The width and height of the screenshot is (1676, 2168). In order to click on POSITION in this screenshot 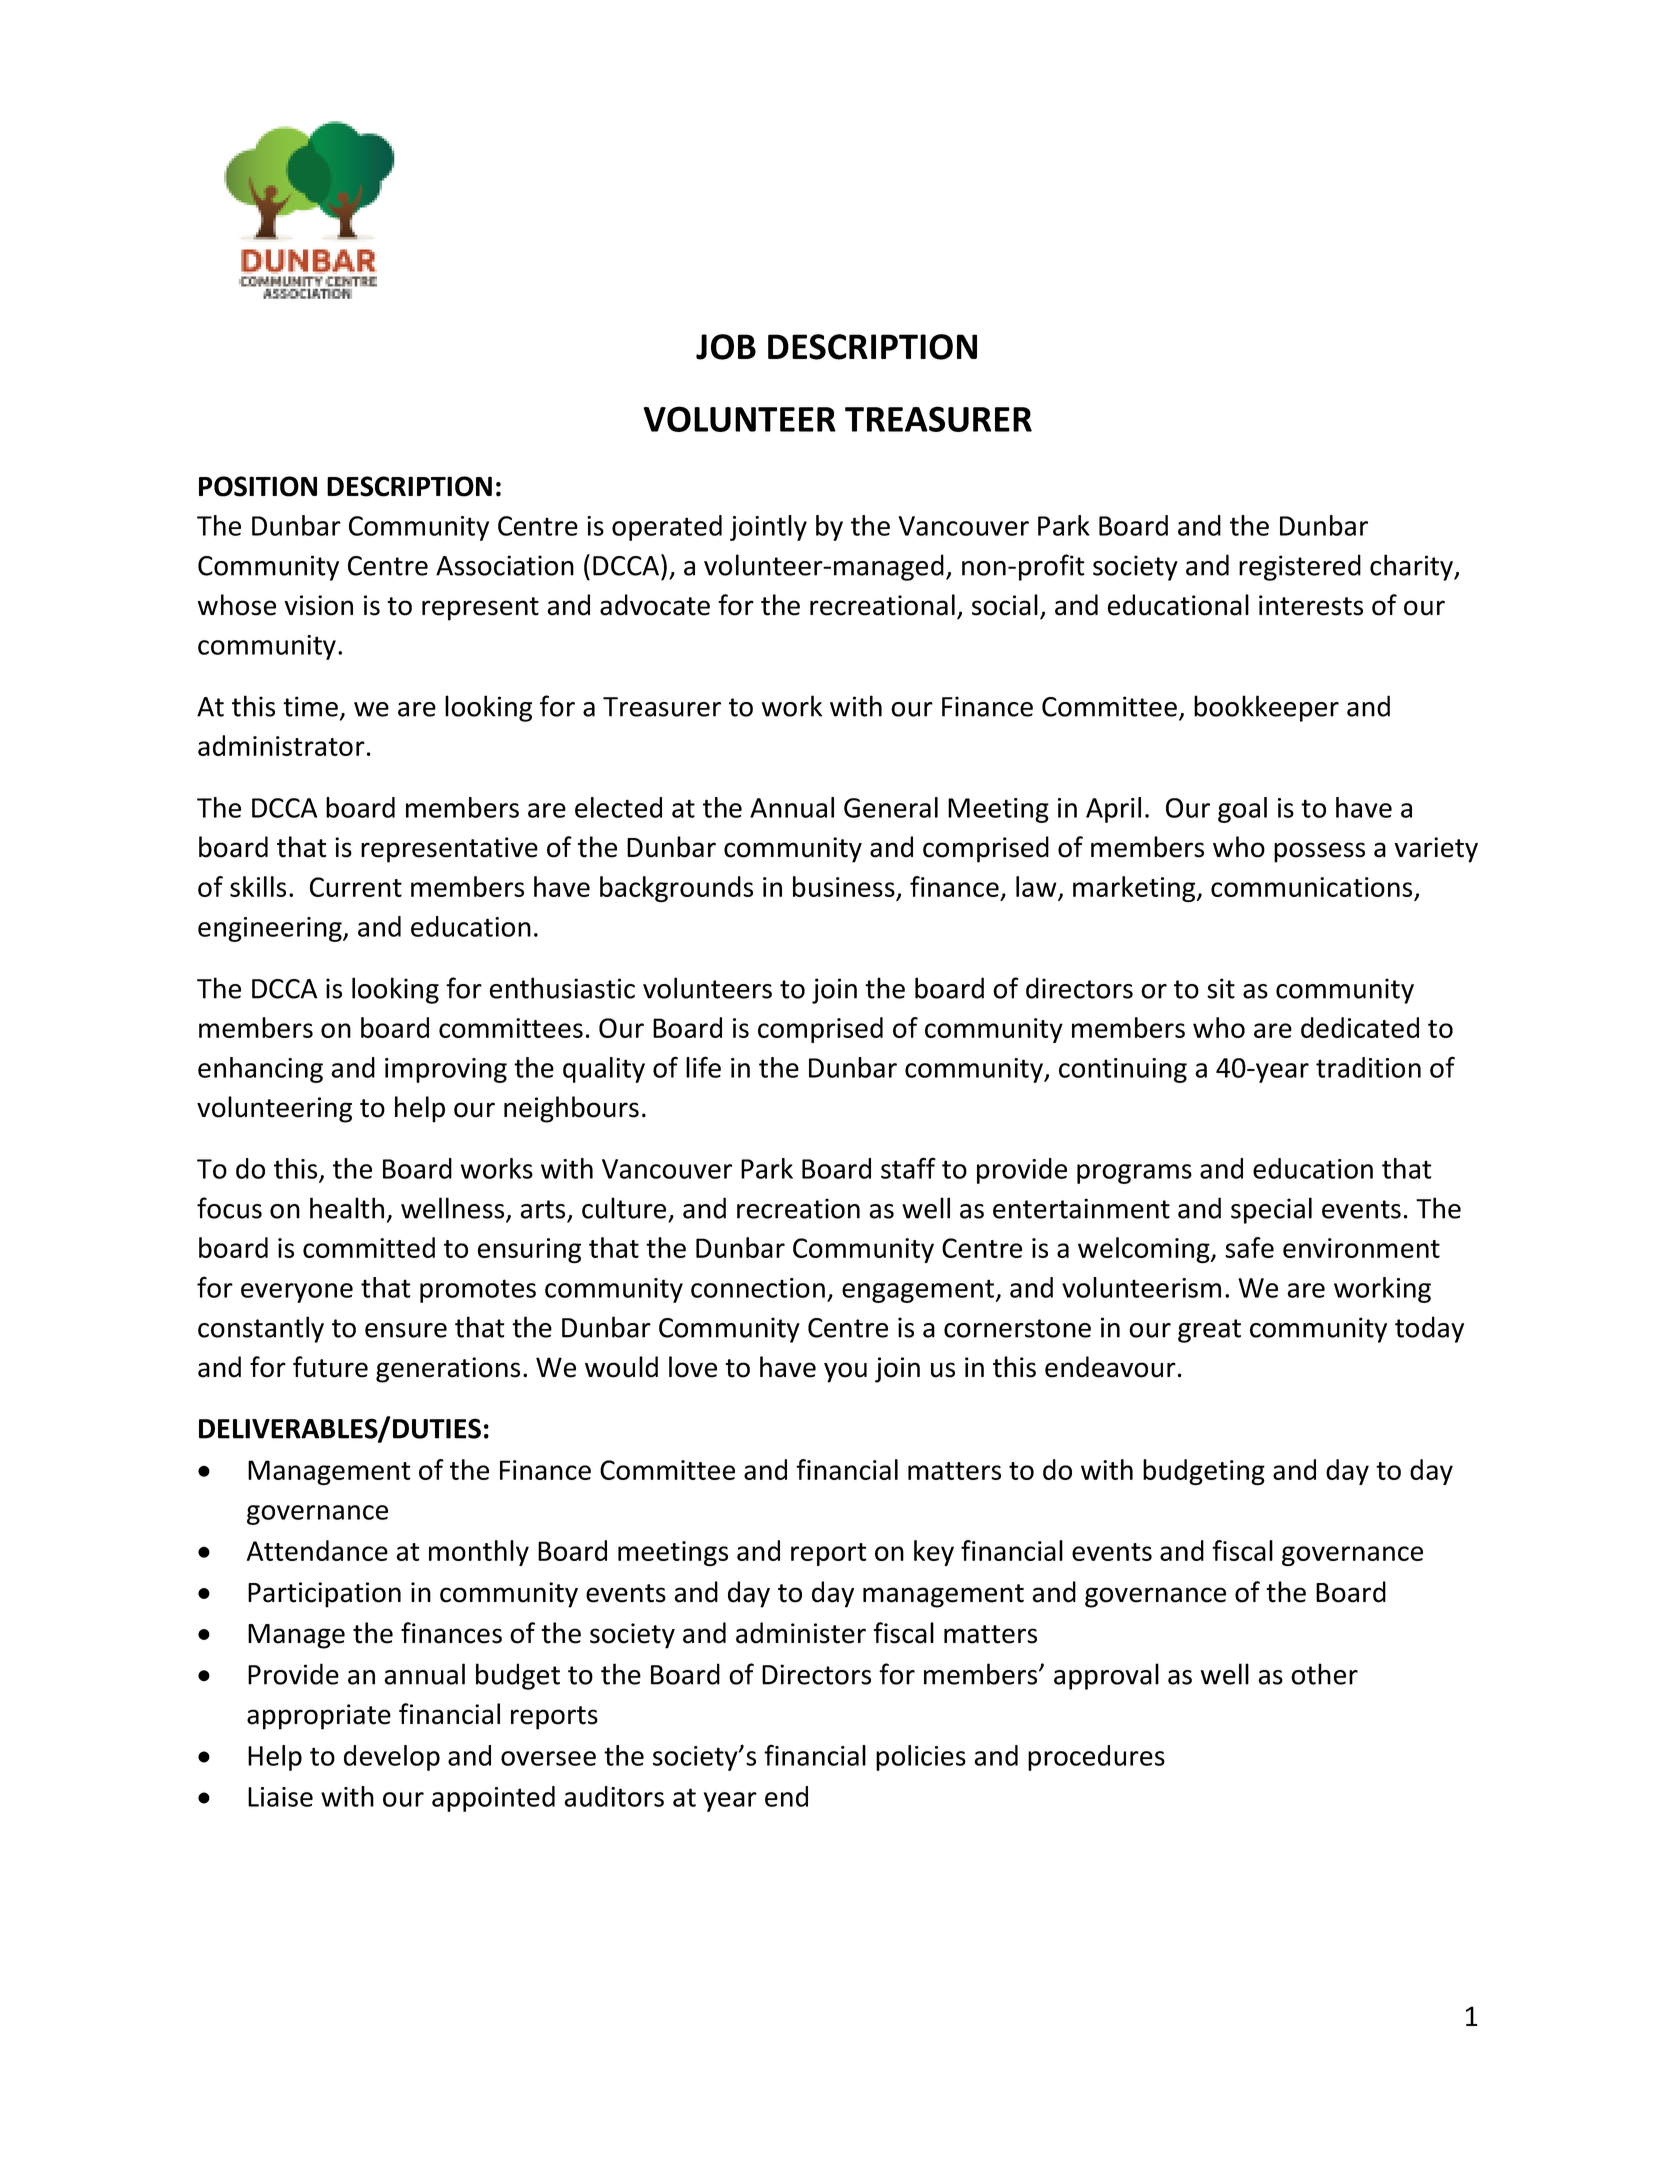, I will do `click(258, 486)`.
